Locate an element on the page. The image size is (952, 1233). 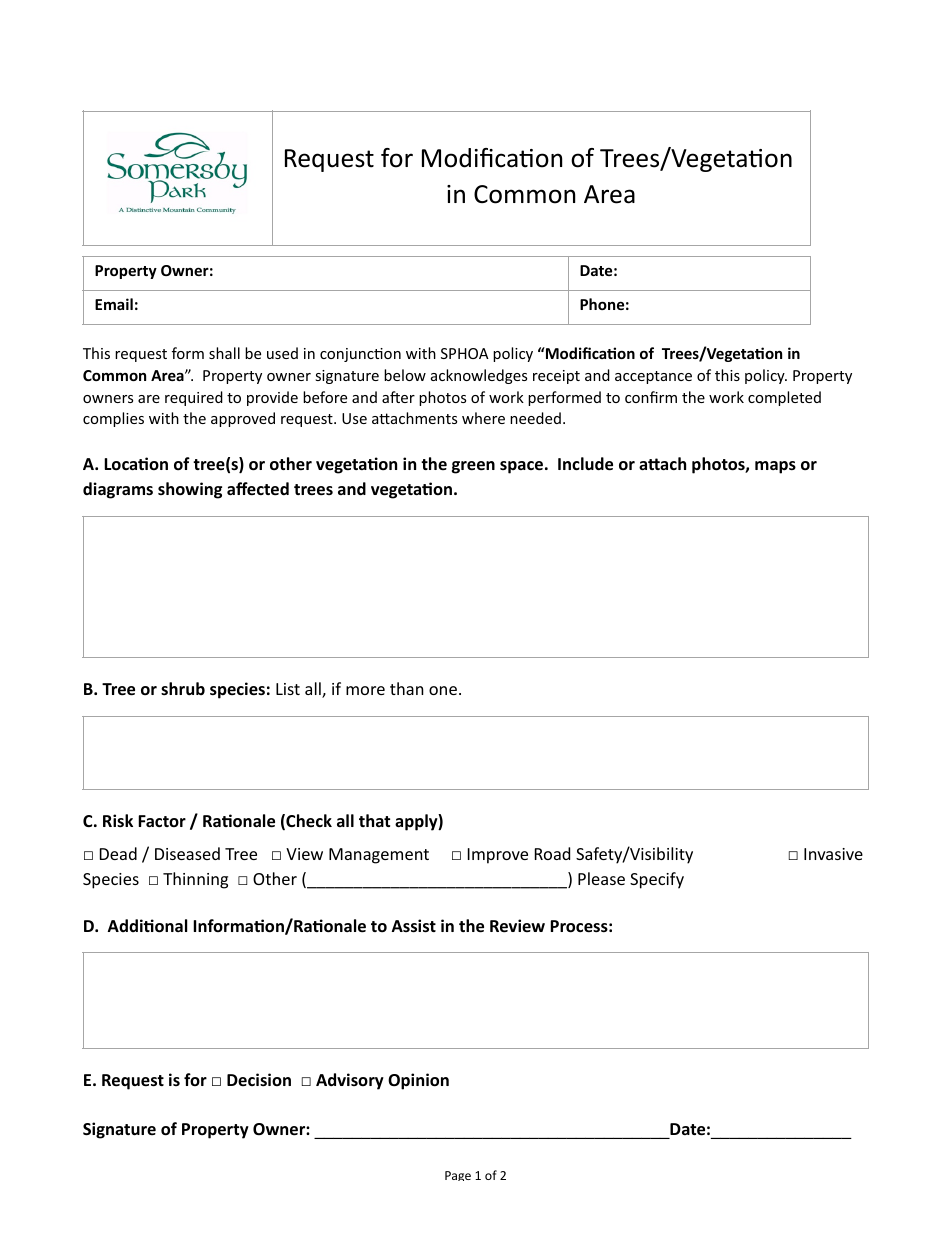
Decision is located at coordinates (259, 1079).
